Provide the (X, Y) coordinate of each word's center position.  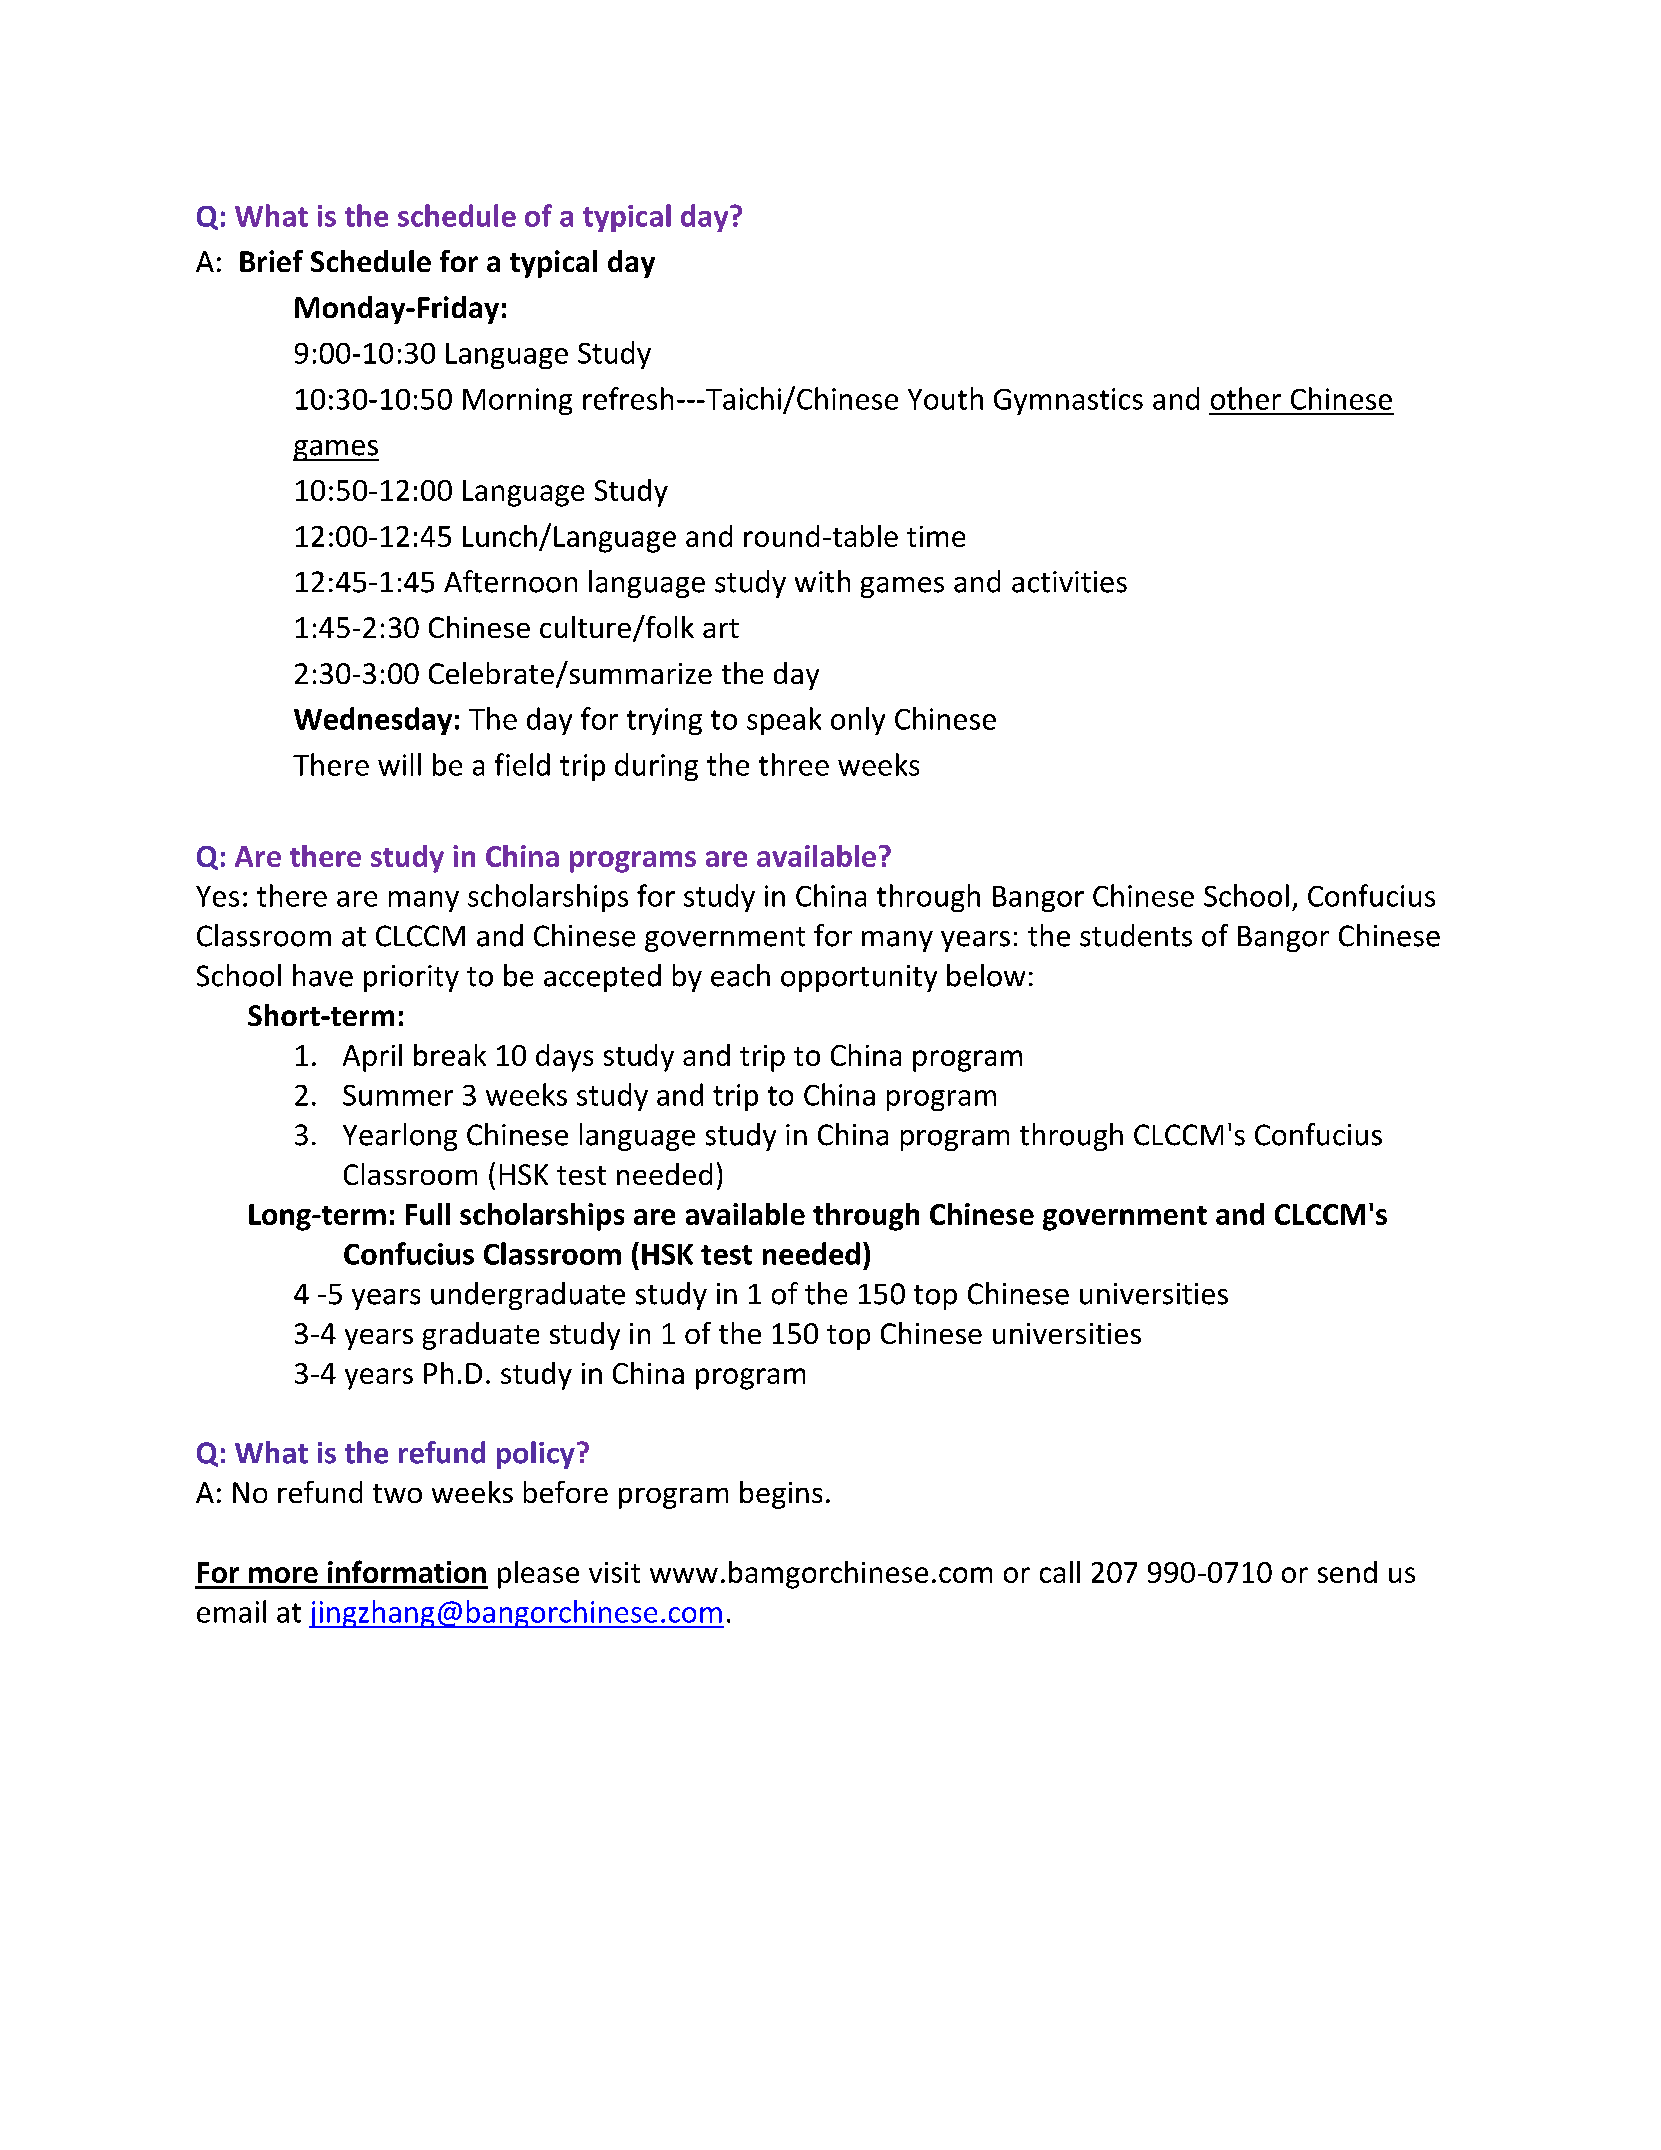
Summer (398, 1095)
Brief (271, 261)
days (564, 1058)
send (1347, 1572)
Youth (945, 398)
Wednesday (373, 721)
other (1246, 398)
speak (784, 721)
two (397, 1493)
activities (1069, 582)
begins (781, 1495)
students (1136, 935)
